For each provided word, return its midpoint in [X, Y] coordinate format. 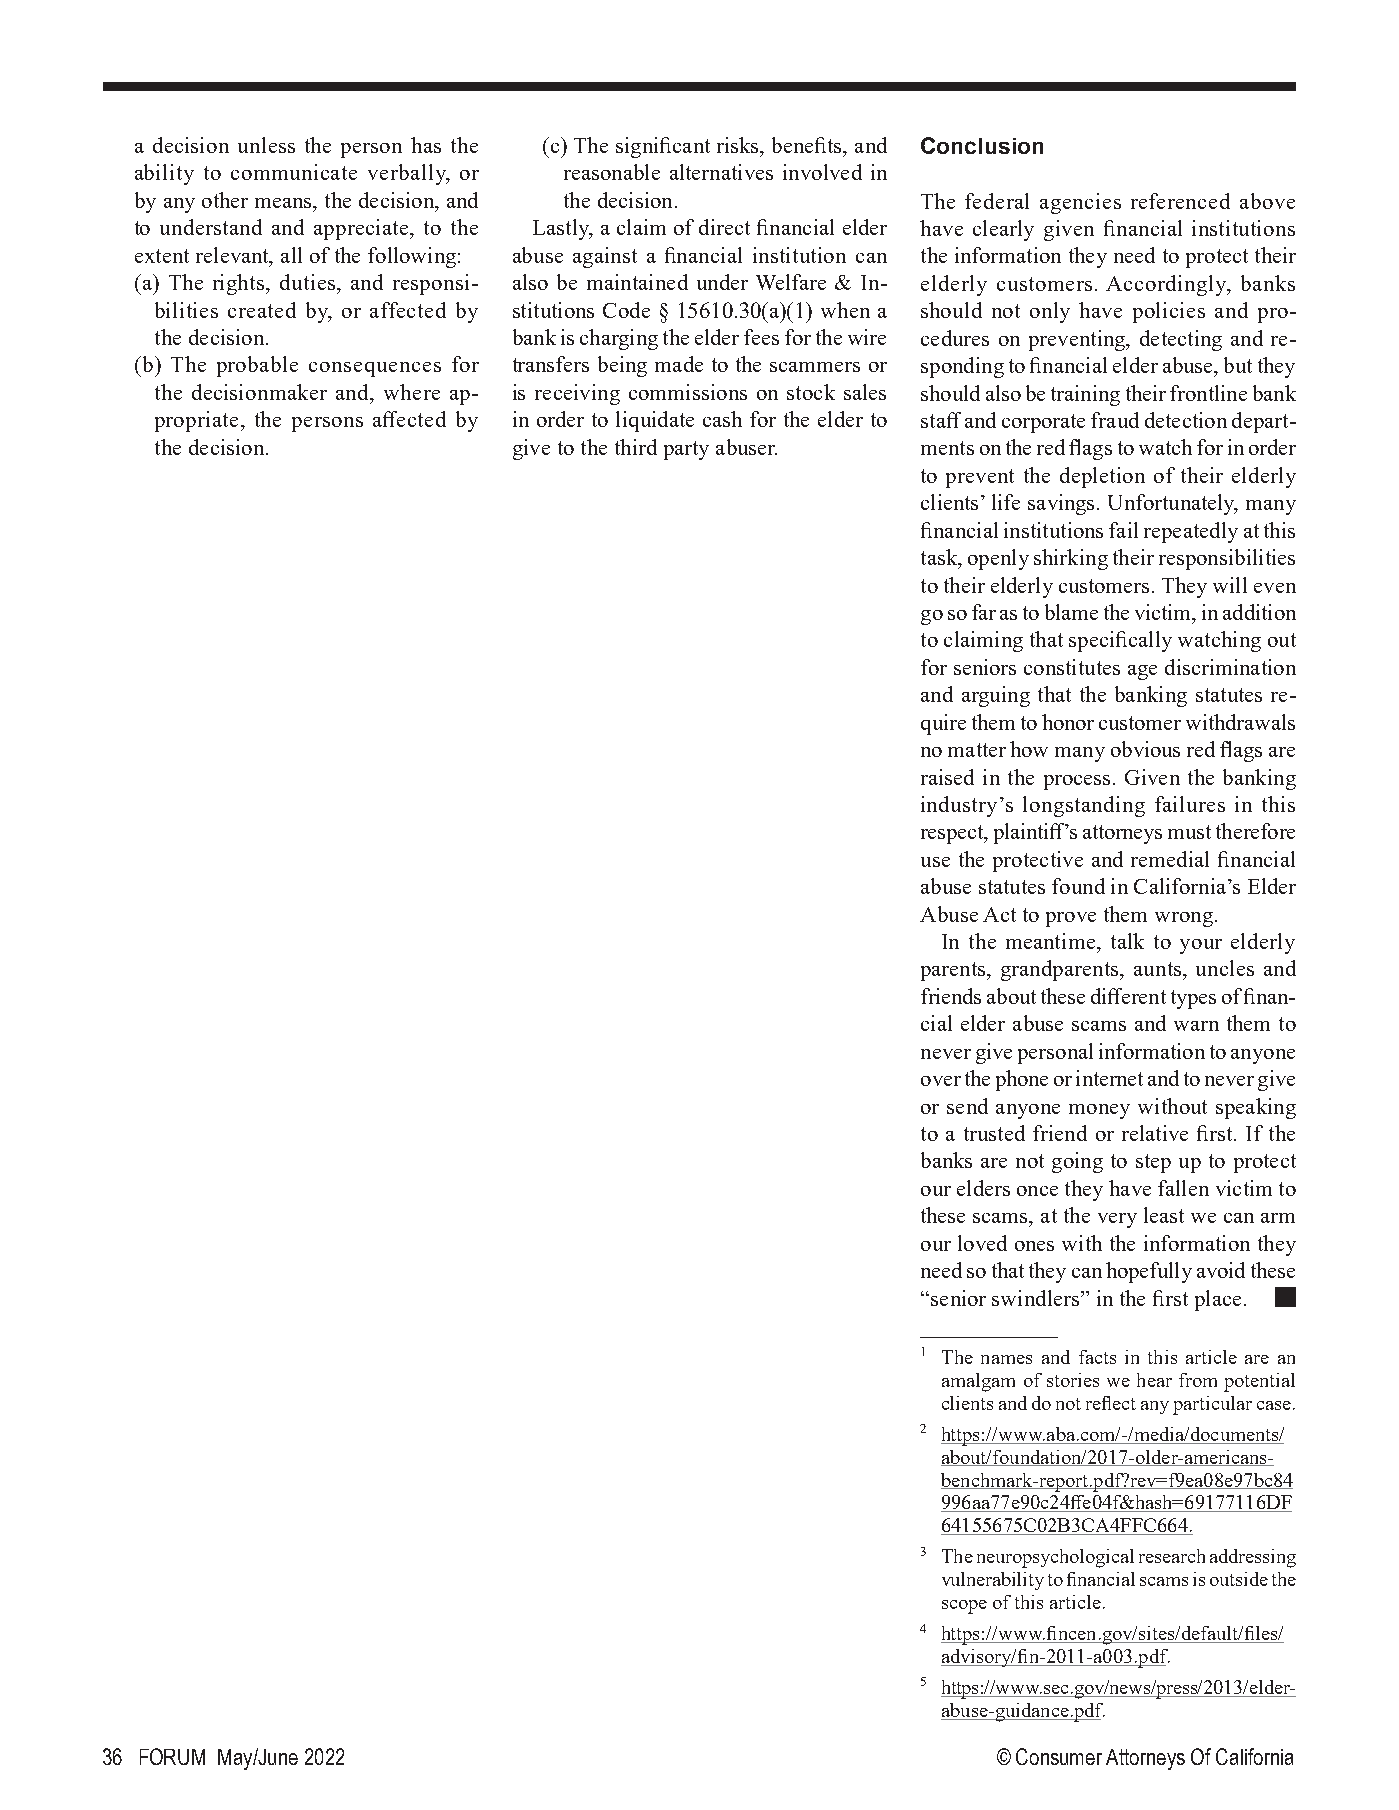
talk [1127, 941]
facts [1097, 1357]
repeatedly [1191, 532]
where [412, 392]
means [284, 203]
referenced [1180, 201]
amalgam [978, 1382]
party [686, 450]
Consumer [1059, 1756]
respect [953, 834]
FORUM [172, 1756]
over [941, 1081]
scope [964, 1607]
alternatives [721, 172]
